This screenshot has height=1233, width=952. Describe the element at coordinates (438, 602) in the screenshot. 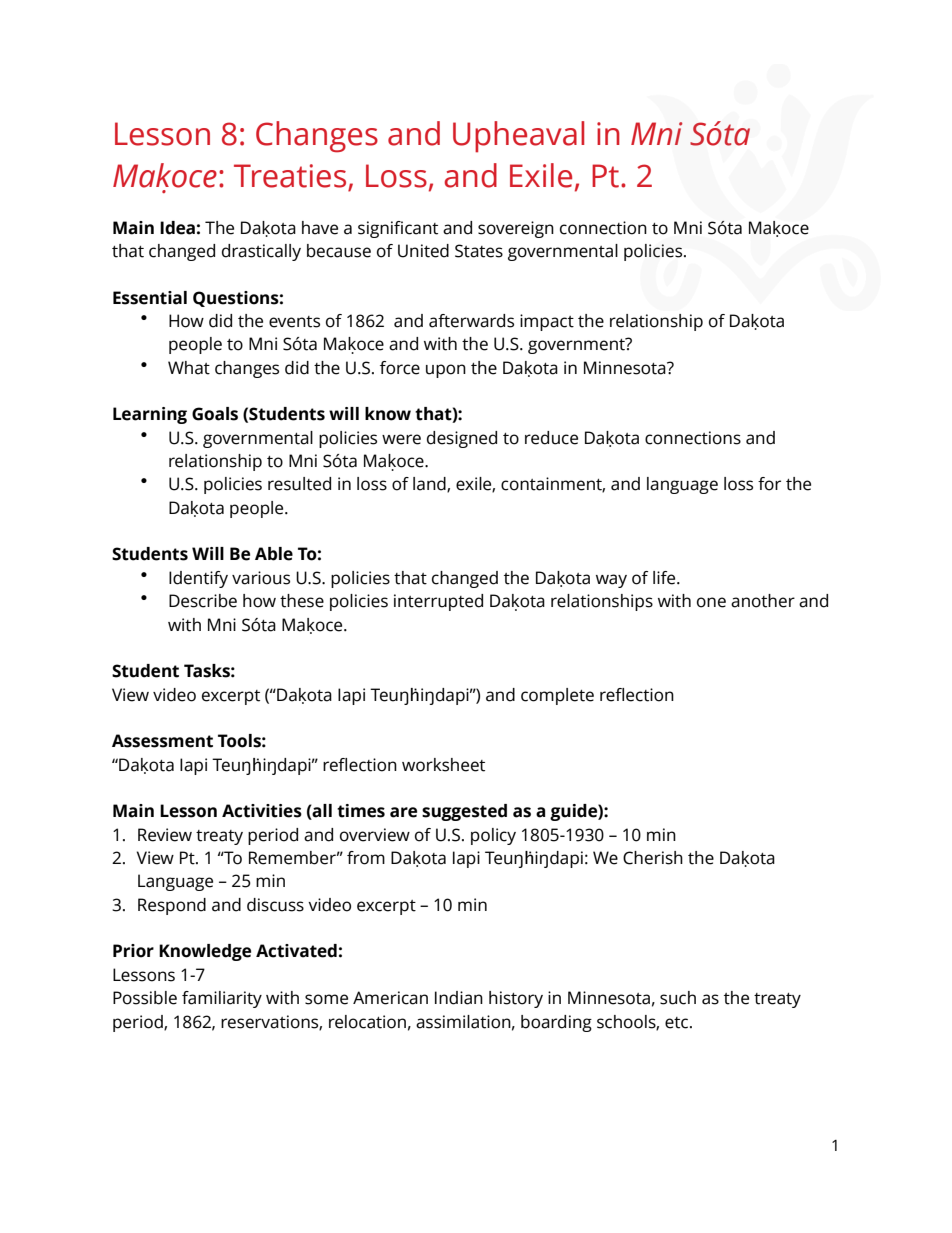

I see `interrupted` at that location.
